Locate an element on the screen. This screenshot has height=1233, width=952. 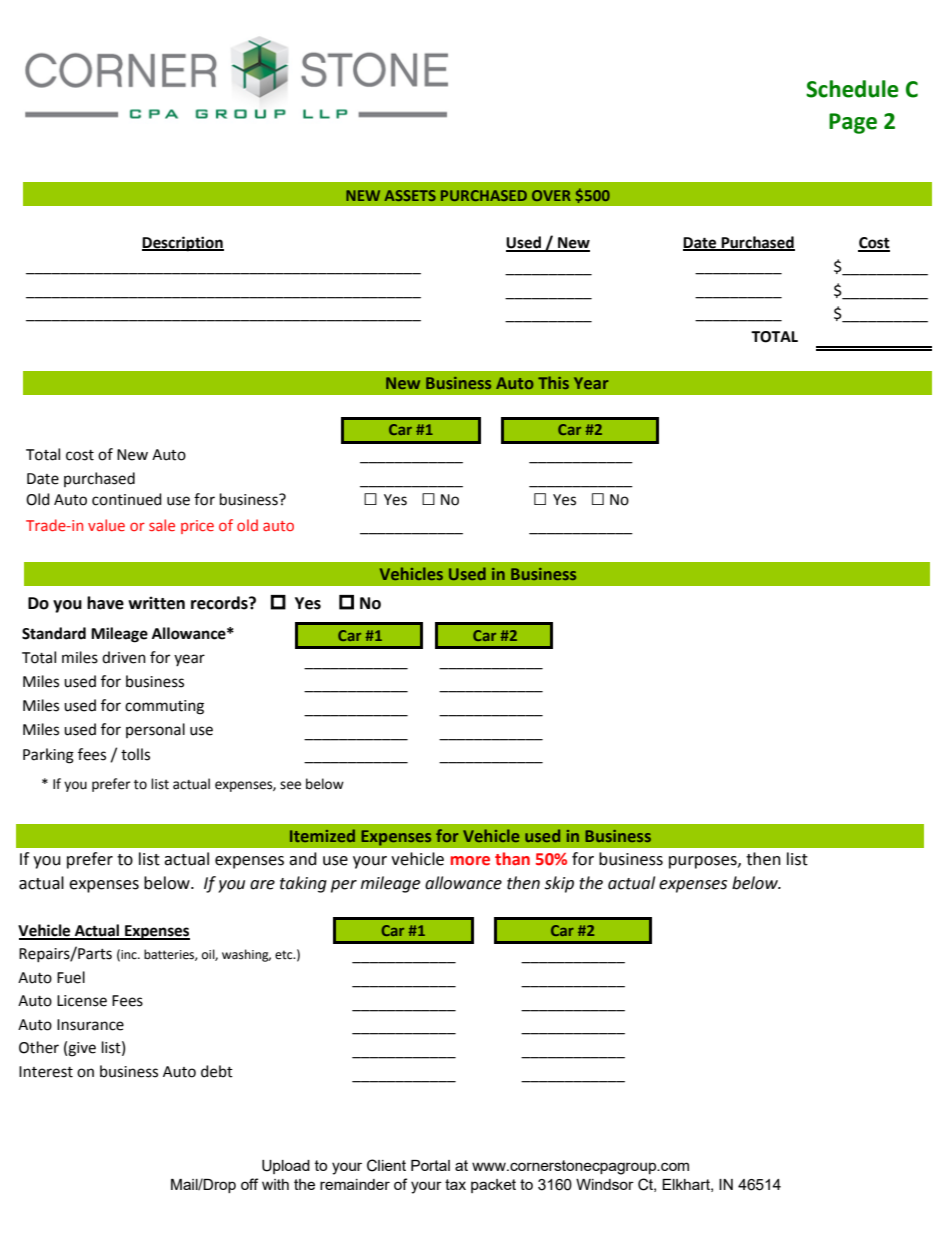
Description is located at coordinates (183, 244).
